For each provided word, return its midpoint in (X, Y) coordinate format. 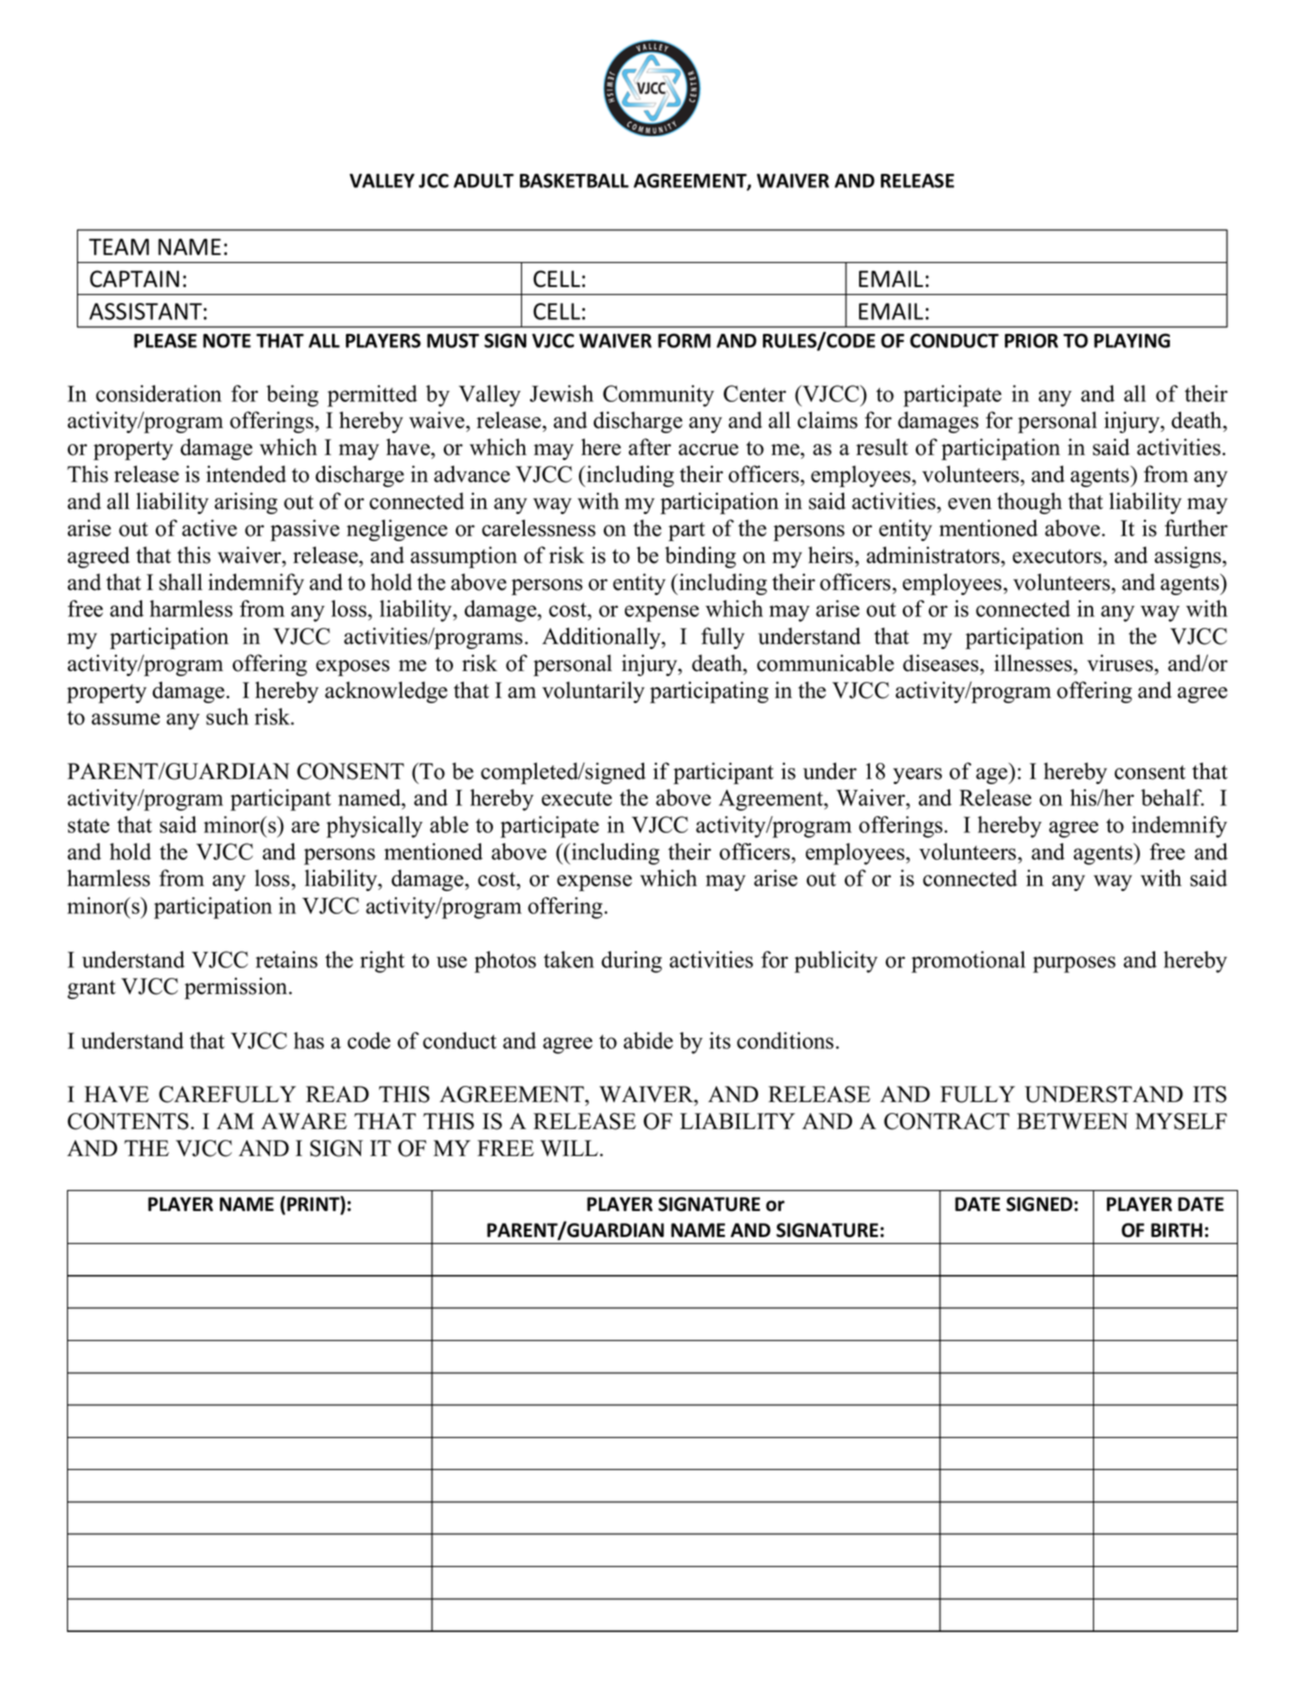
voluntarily (593, 692)
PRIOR (1031, 340)
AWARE (304, 1121)
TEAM (119, 246)
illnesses (1034, 663)
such (227, 716)
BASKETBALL (574, 180)
